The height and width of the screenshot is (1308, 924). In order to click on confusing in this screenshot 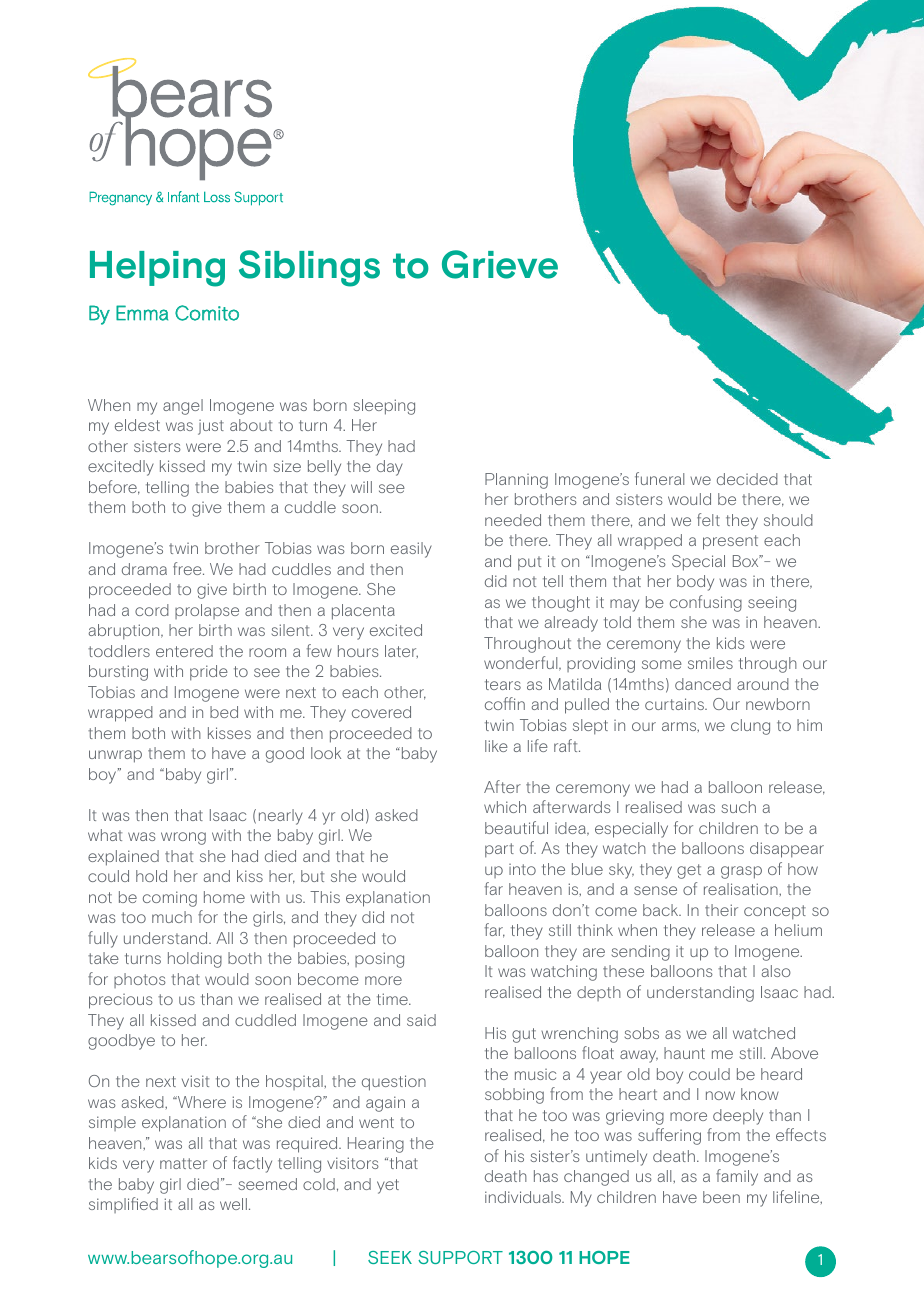, I will do `click(706, 603)`.
